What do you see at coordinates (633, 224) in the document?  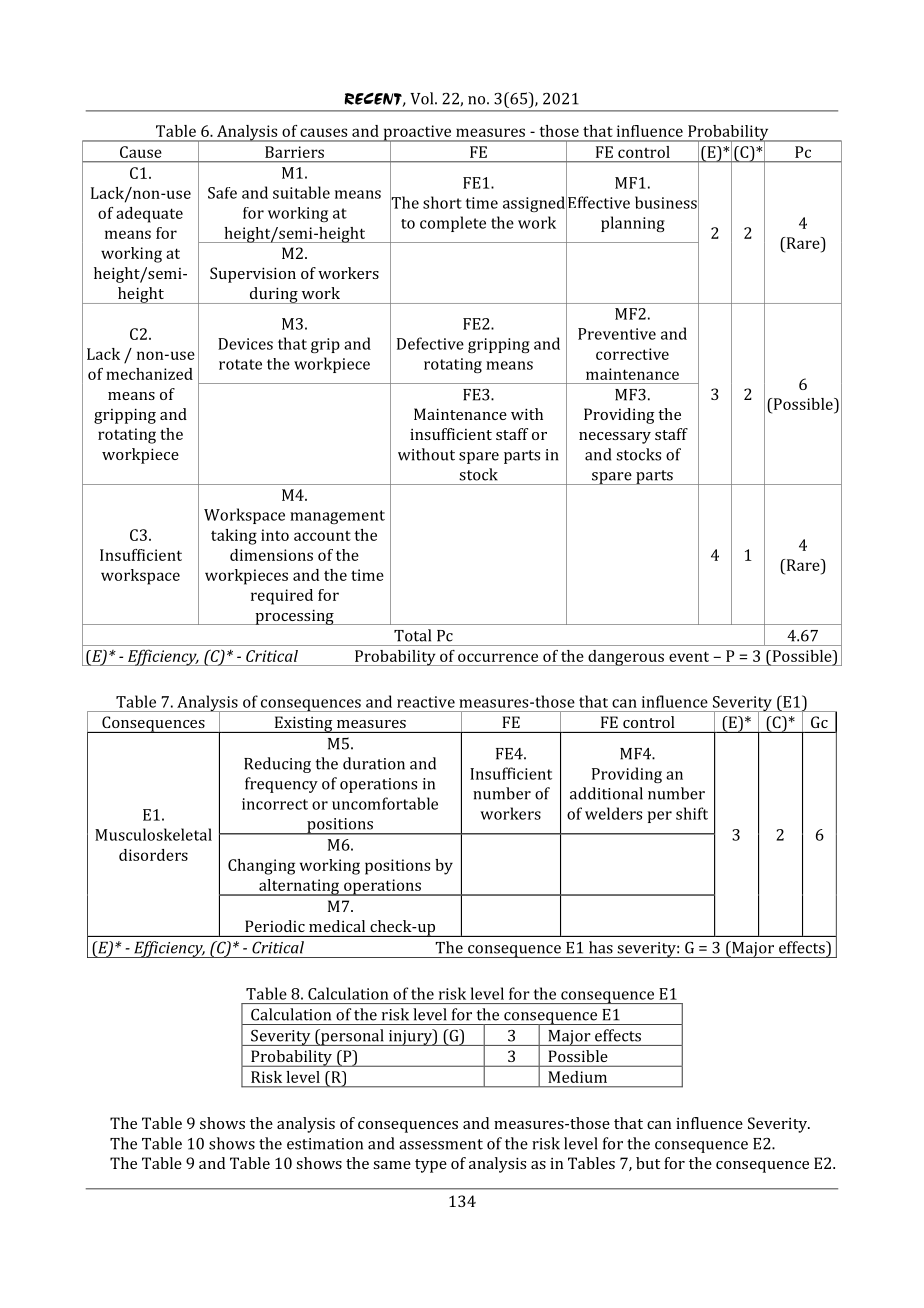 I see `planning` at bounding box center [633, 224].
